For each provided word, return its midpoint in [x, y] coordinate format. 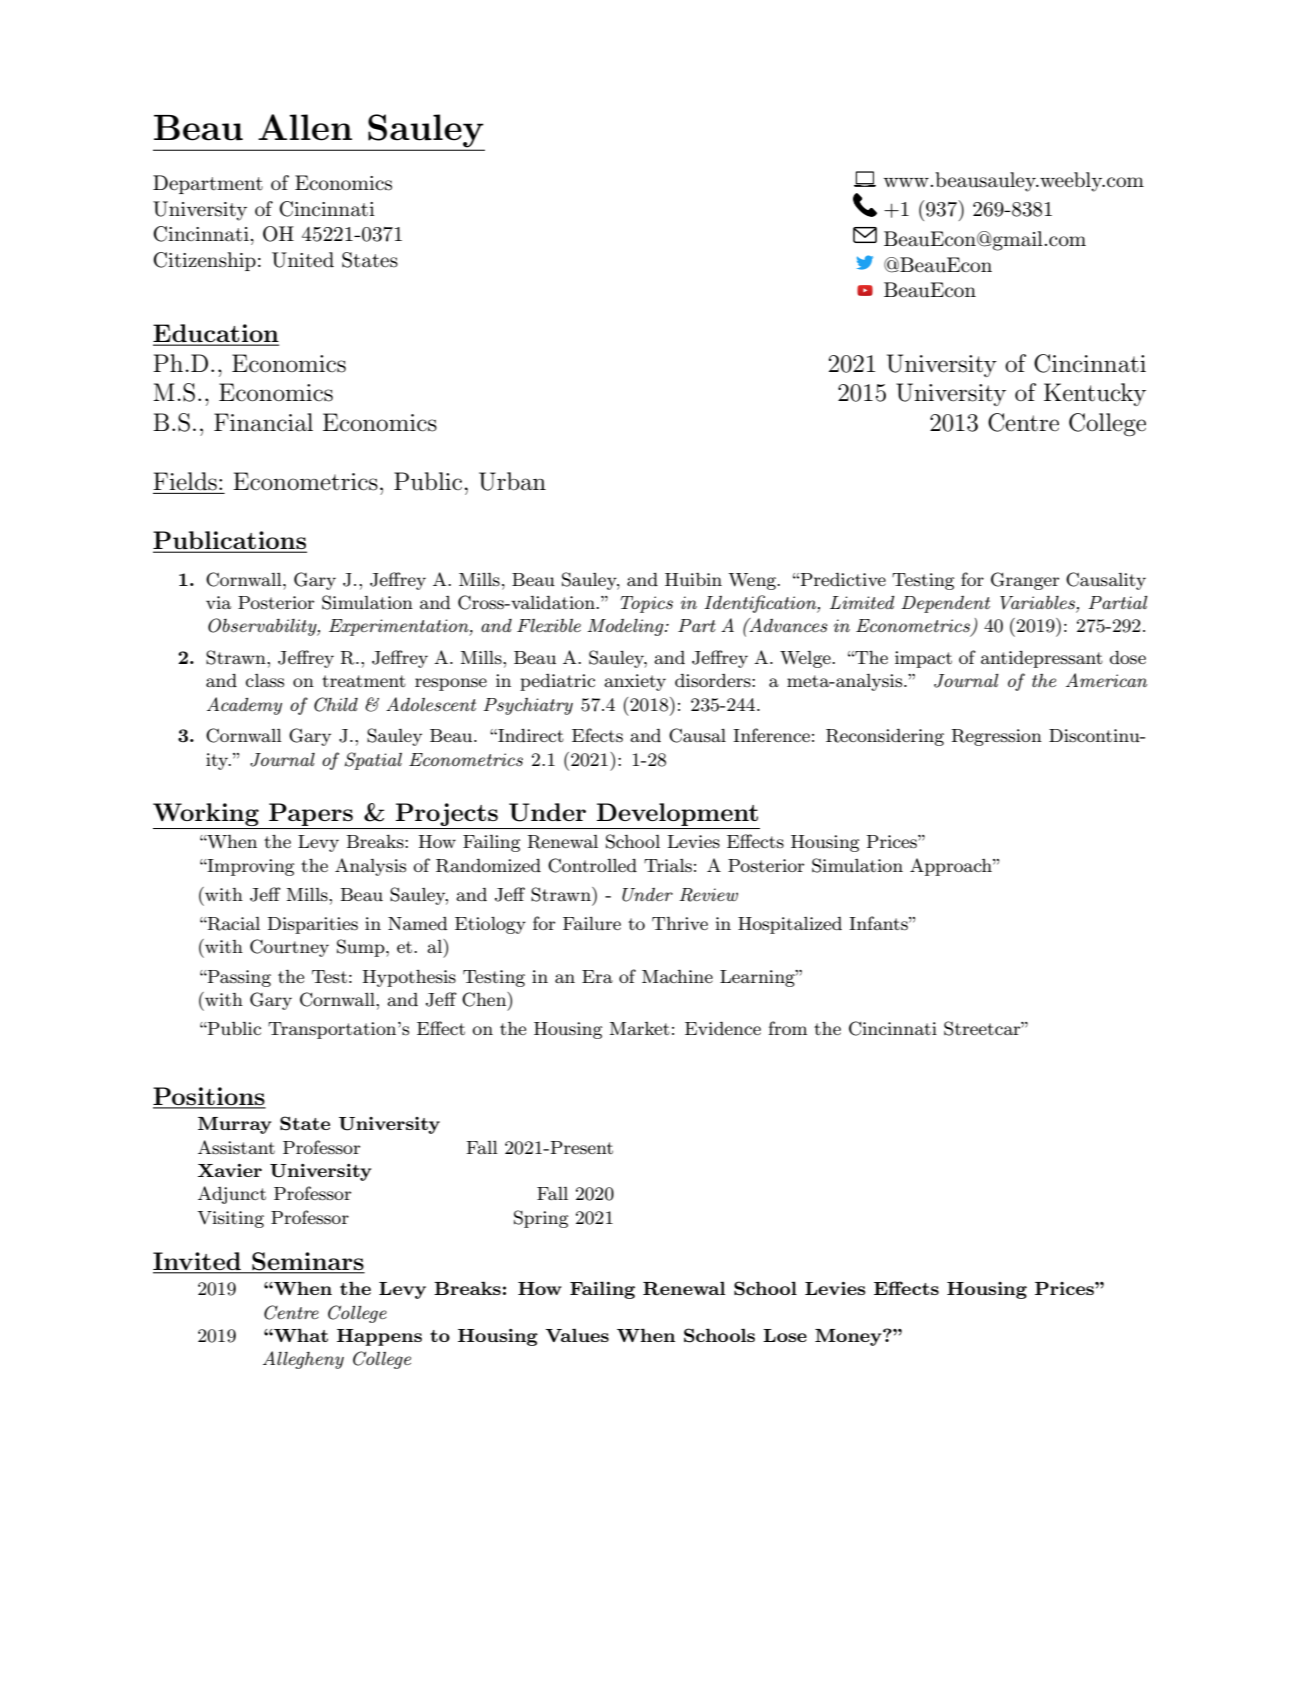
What [300, 1335]
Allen [305, 127]
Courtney [289, 948]
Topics [646, 604]
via [218, 602]
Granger [1025, 581]
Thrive [680, 923]
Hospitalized [790, 925]
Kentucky [1095, 394]
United [303, 260]
